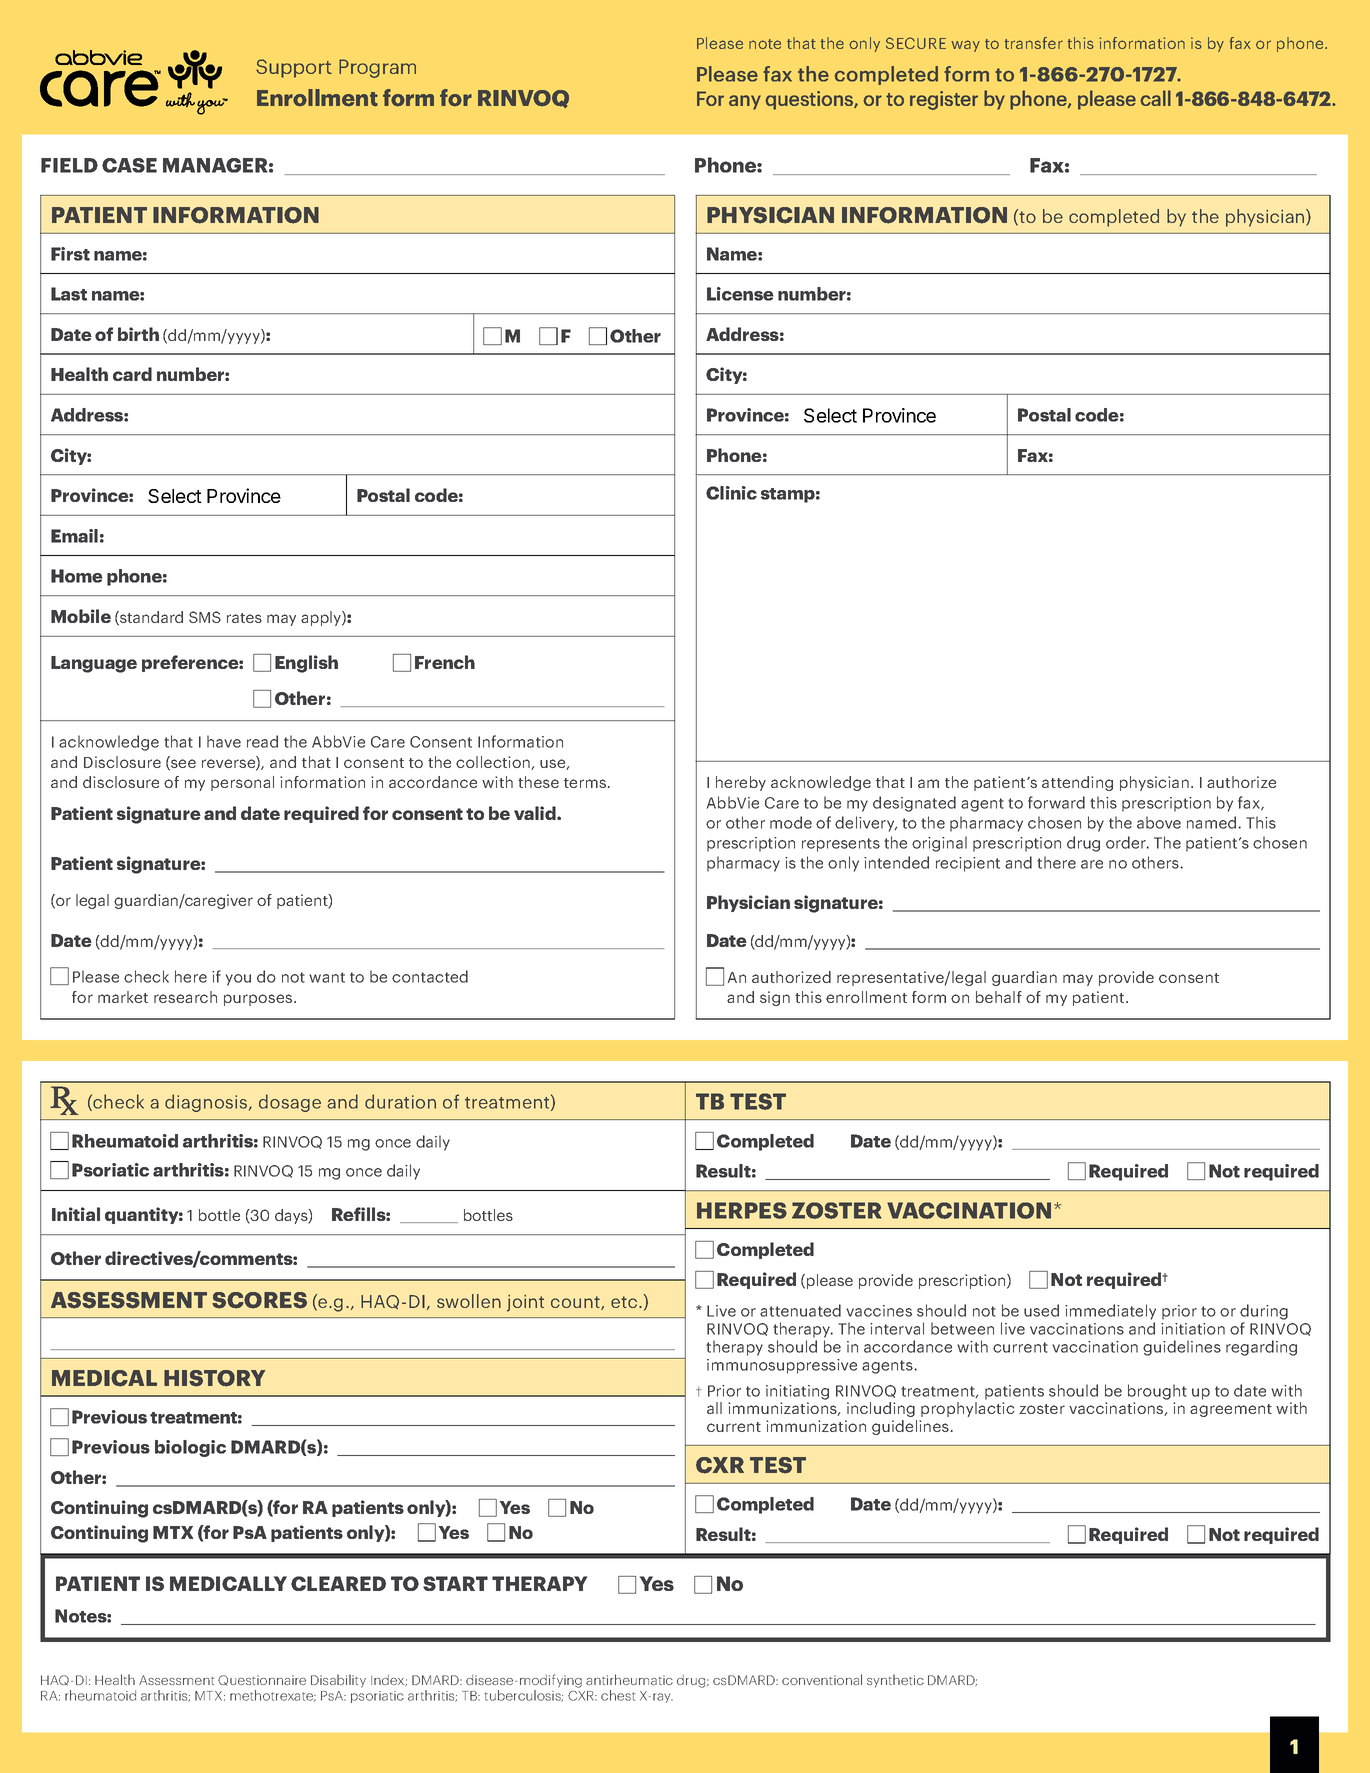 The image size is (1370, 1773). I want to click on any, so click(745, 102).
